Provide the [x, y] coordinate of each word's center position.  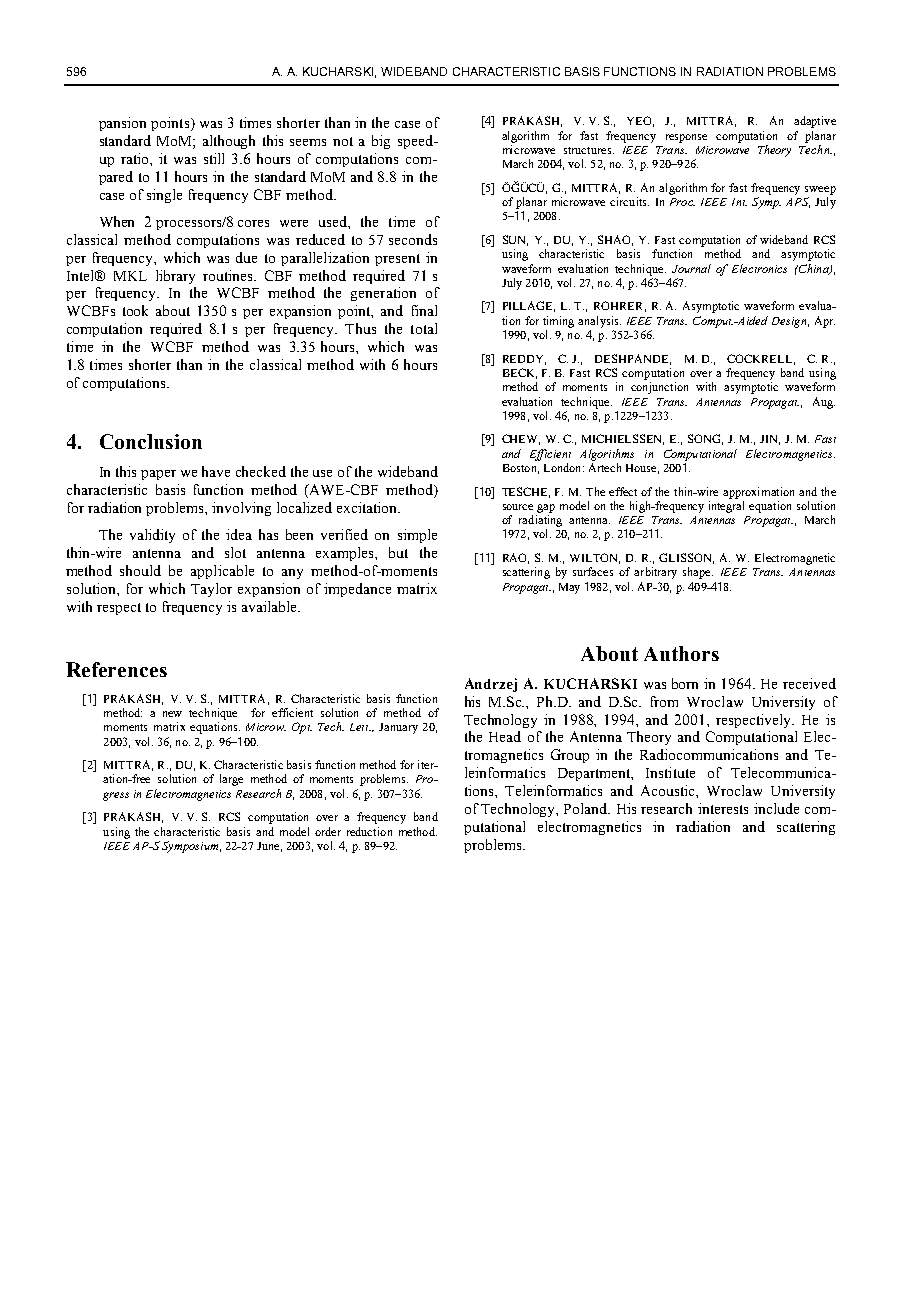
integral [726, 507]
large [231, 780]
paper [158, 475]
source [518, 507]
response [686, 138]
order [328, 831]
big [381, 142]
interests [723, 808]
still [214, 158]
